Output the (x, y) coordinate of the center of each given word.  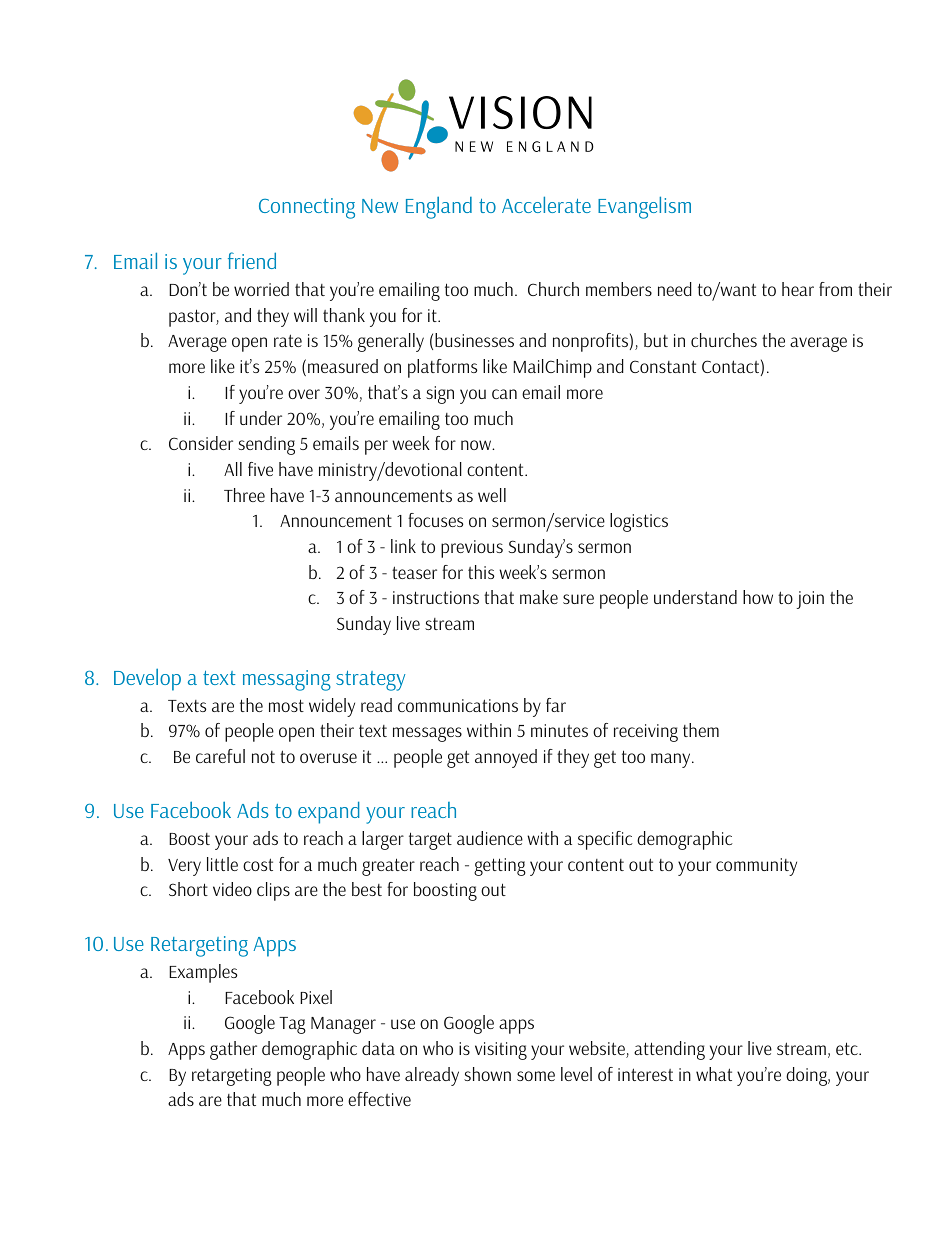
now (477, 445)
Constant (663, 366)
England (439, 207)
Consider (201, 443)
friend (252, 260)
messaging (287, 680)
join (810, 600)
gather (233, 1050)
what (714, 1074)
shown (487, 1074)
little (222, 864)
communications (458, 705)
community (756, 867)
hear (798, 289)
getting (500, 867)
